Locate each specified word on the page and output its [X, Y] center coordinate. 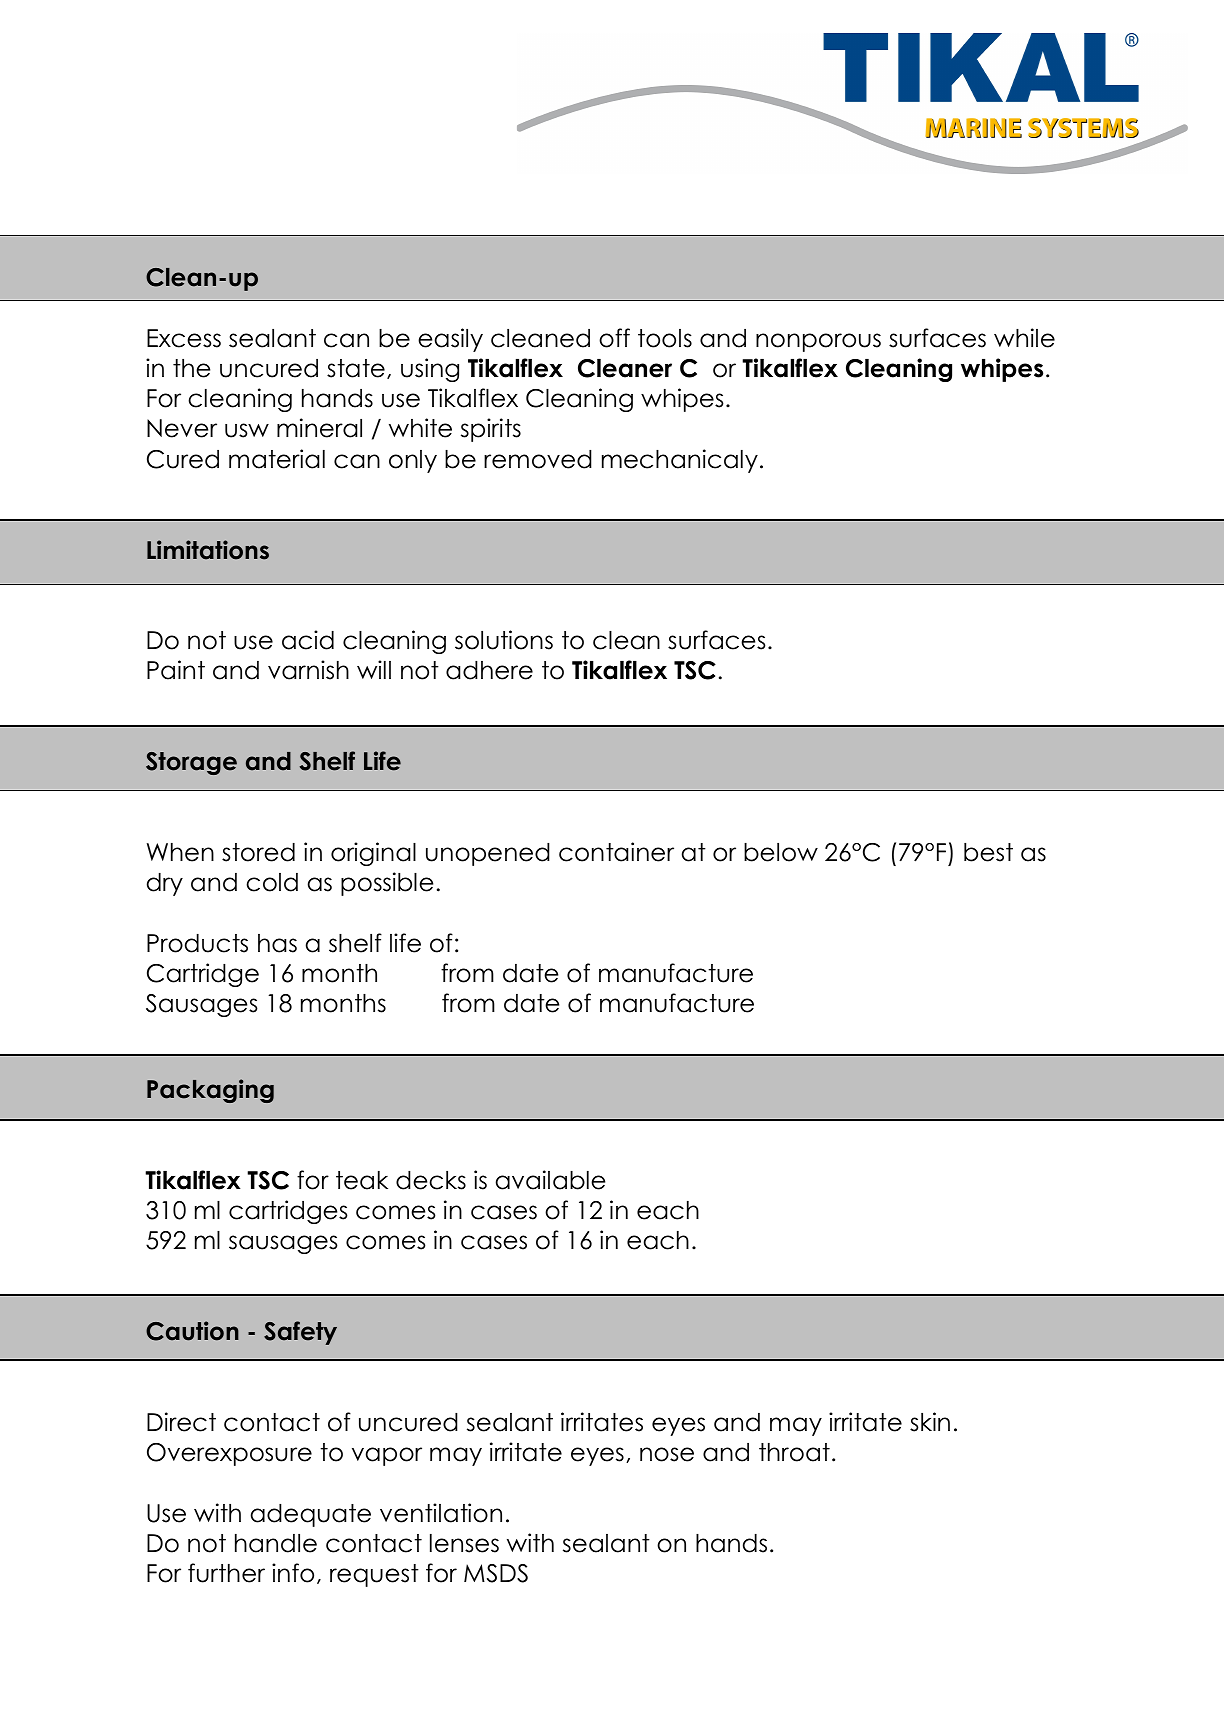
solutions [504, 640]
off [614, 338]
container [616, 852]
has [277, 943]
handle [276, 1543]
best [988, 852]
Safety [300, 1333]
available [550, 1180]
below [781, 852]
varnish [308, 670]
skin [930, 1422]
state [356, 368]
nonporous [818, 342]
